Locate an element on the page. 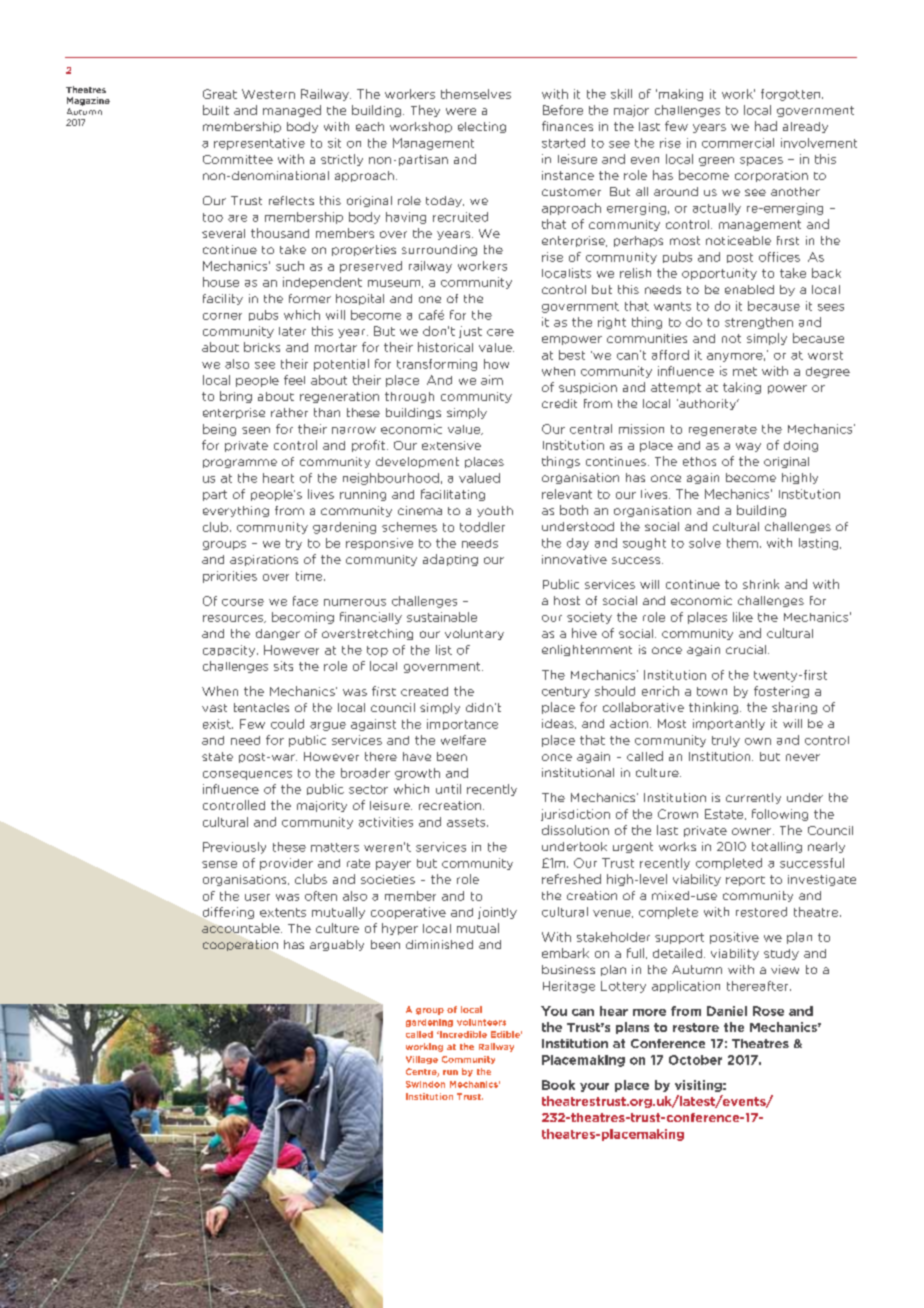 The image size is (924, 1308). shrink is located at coordinates (761, 584).
